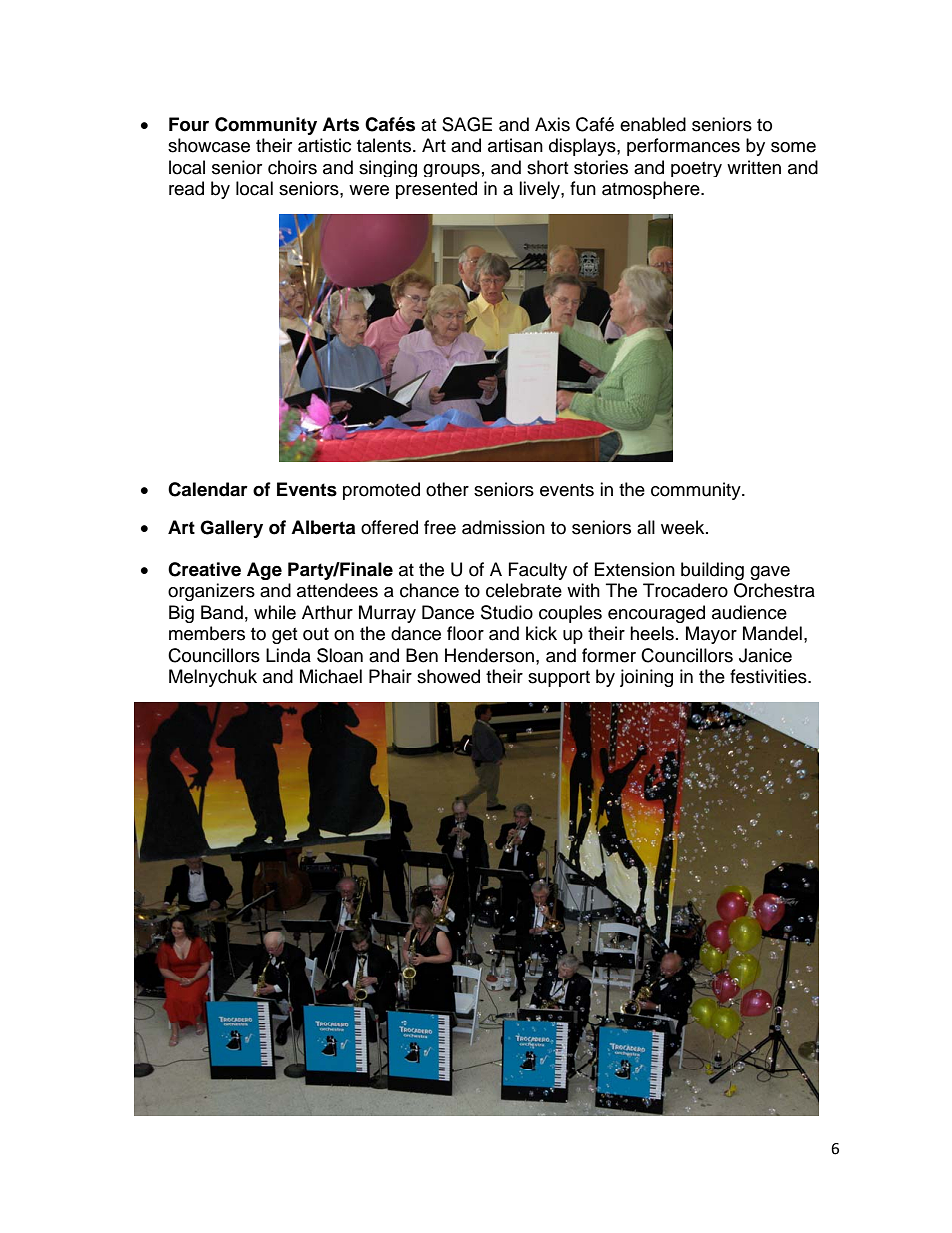  I want to click on Linda, so click(288, 655).
